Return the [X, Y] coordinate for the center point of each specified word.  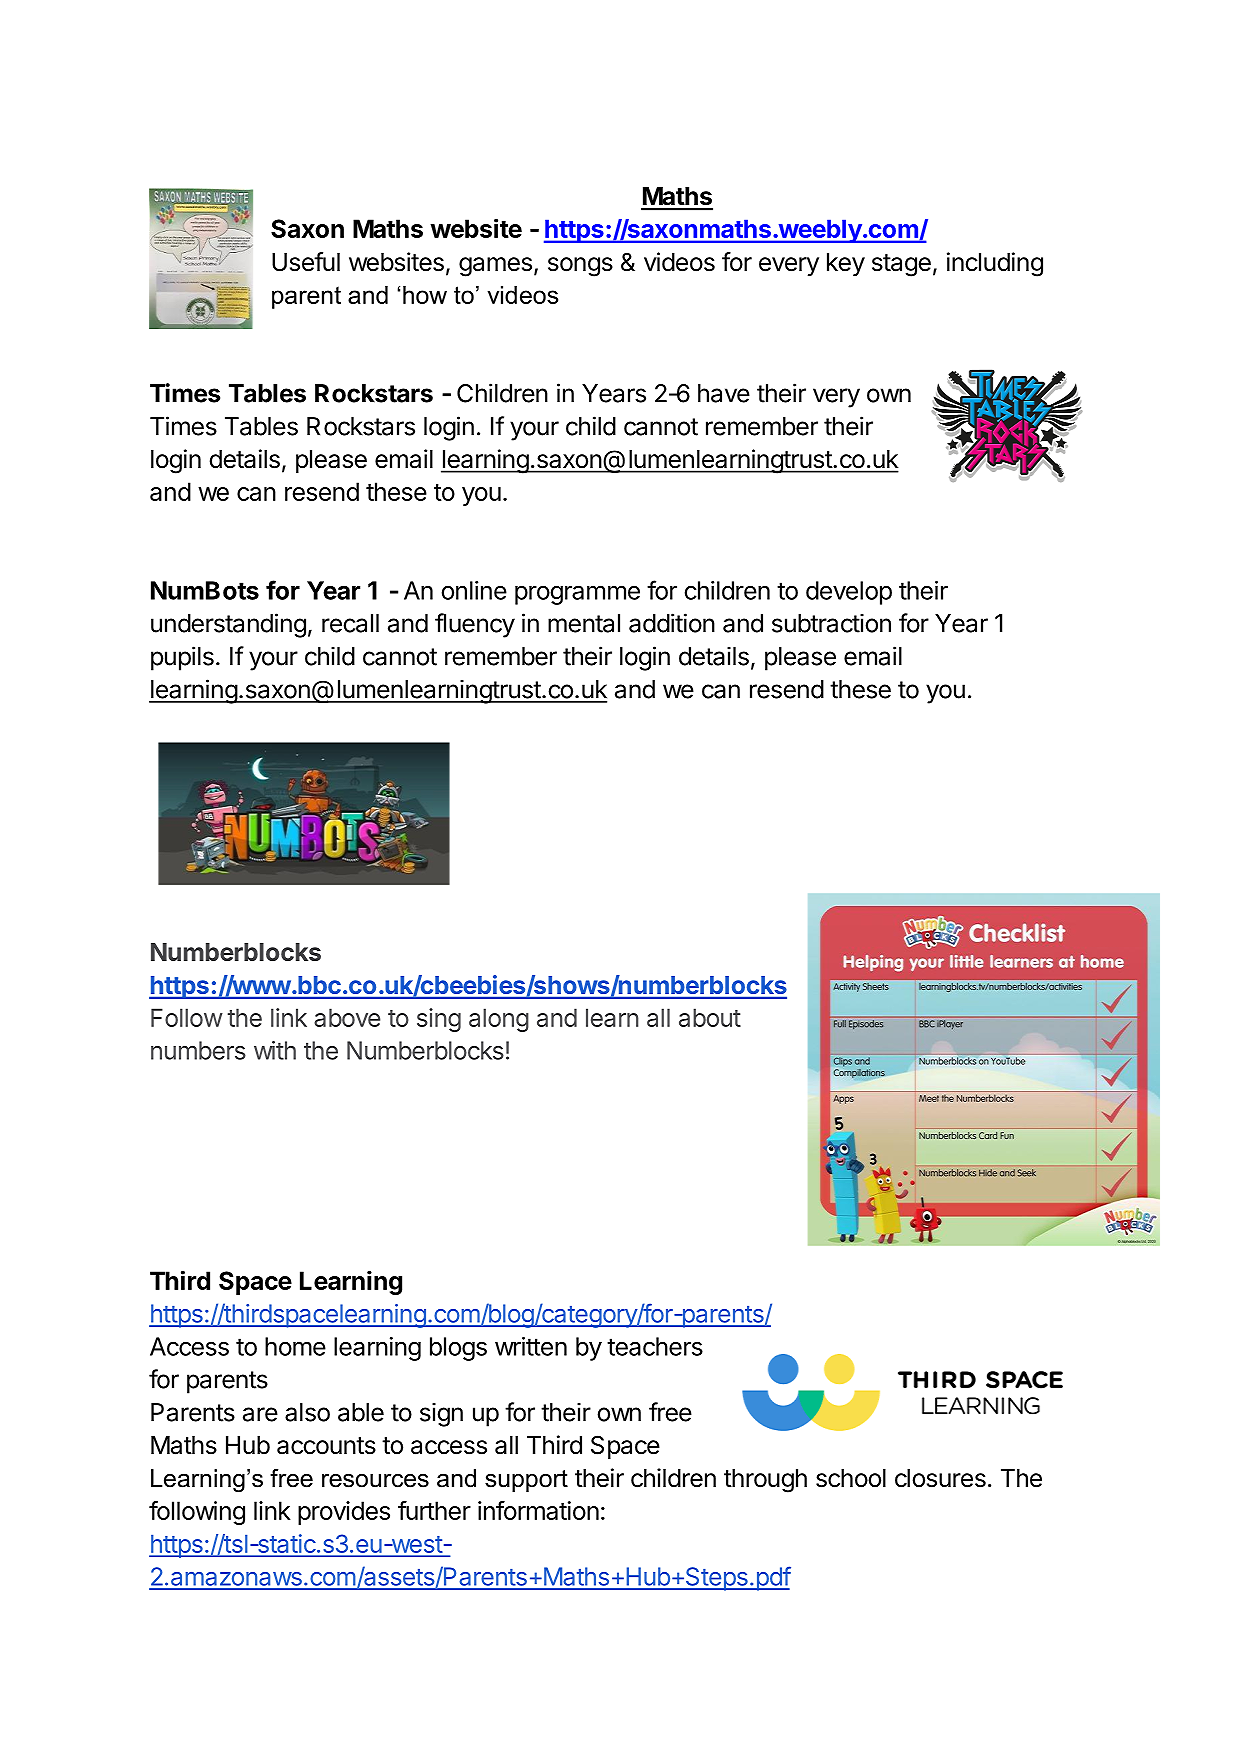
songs [580, 267]
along [499, 1020]
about [710, 1017]
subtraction [831, 623]
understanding [228, 625]
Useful [306, 262]
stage [901, 265]
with [275, 1050]
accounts [326, 1446]
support [526, 1481]
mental [584, 623]
